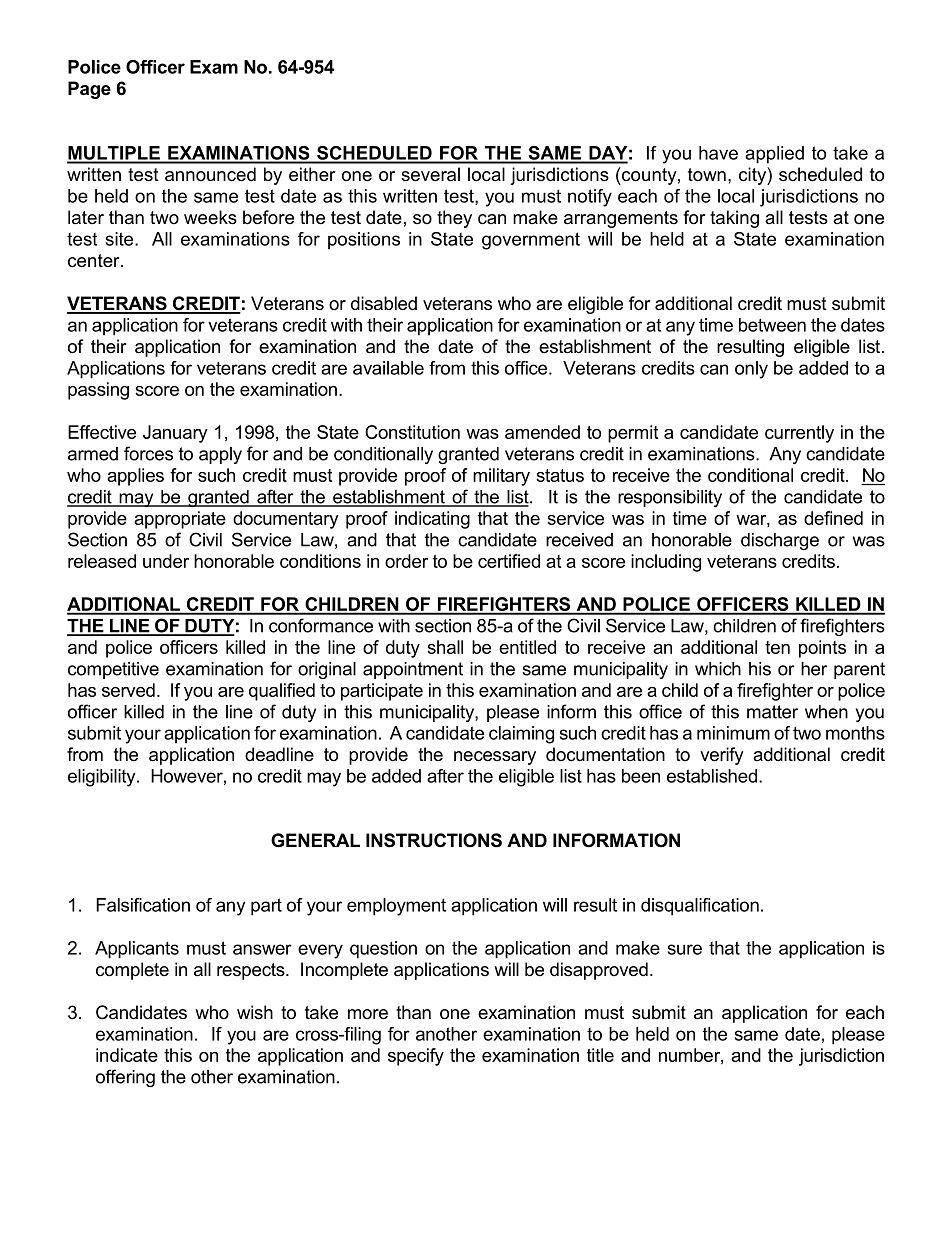  Describe the element at coordinates (128, 690) in the image. I see `served` at that location.
